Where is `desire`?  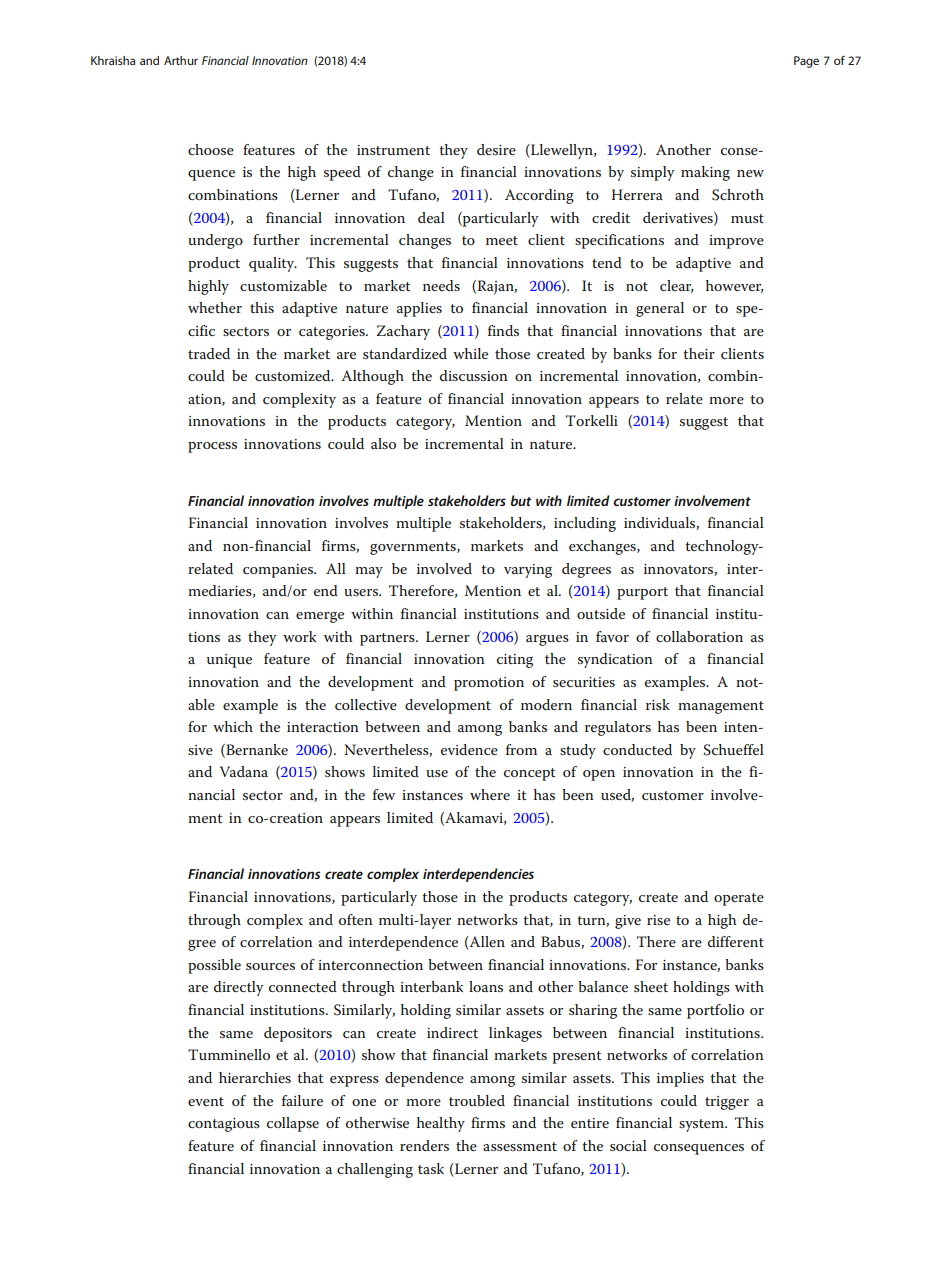
desire is located at coordinates (496, 149).
